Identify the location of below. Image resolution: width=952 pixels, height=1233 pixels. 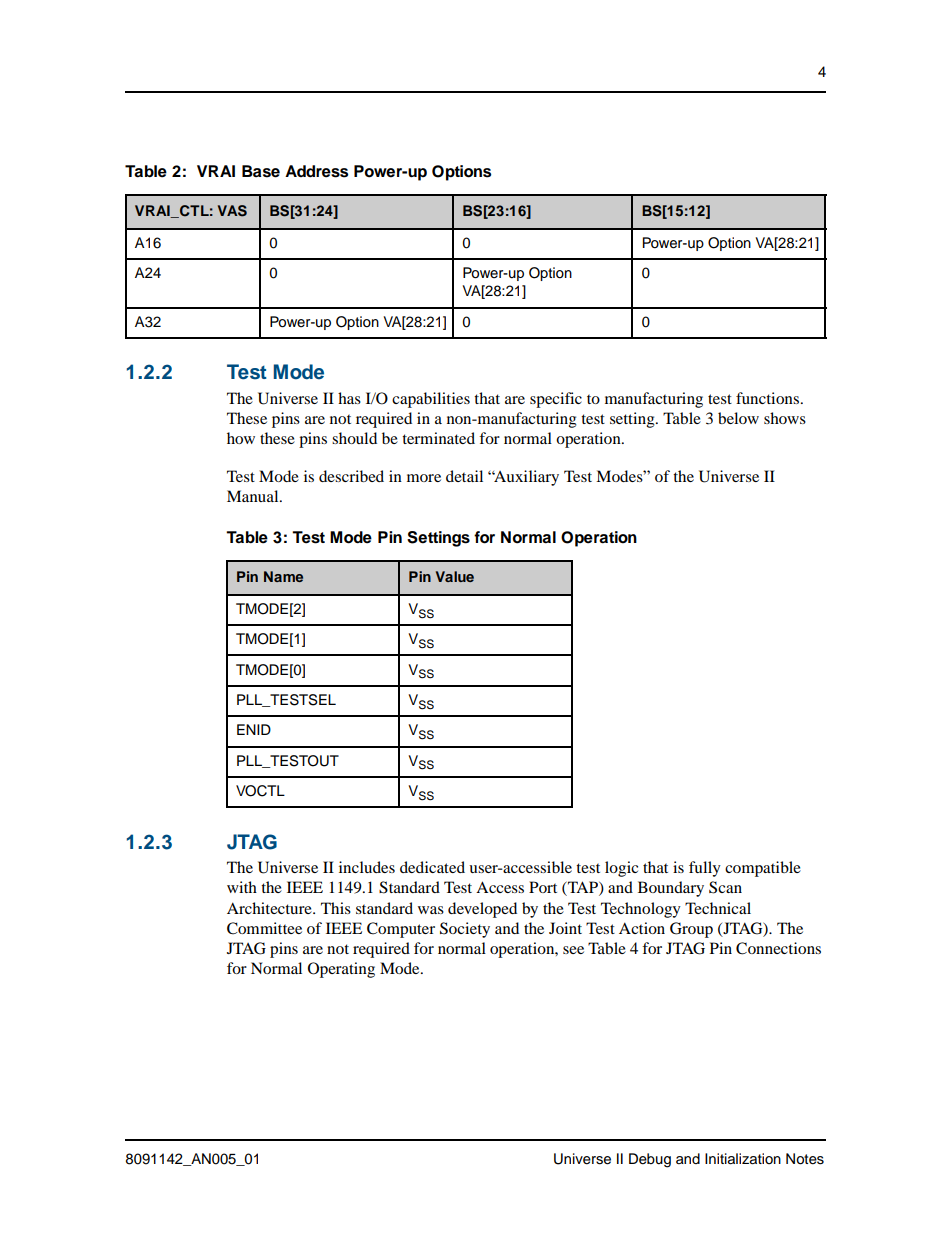
(738, 418).
